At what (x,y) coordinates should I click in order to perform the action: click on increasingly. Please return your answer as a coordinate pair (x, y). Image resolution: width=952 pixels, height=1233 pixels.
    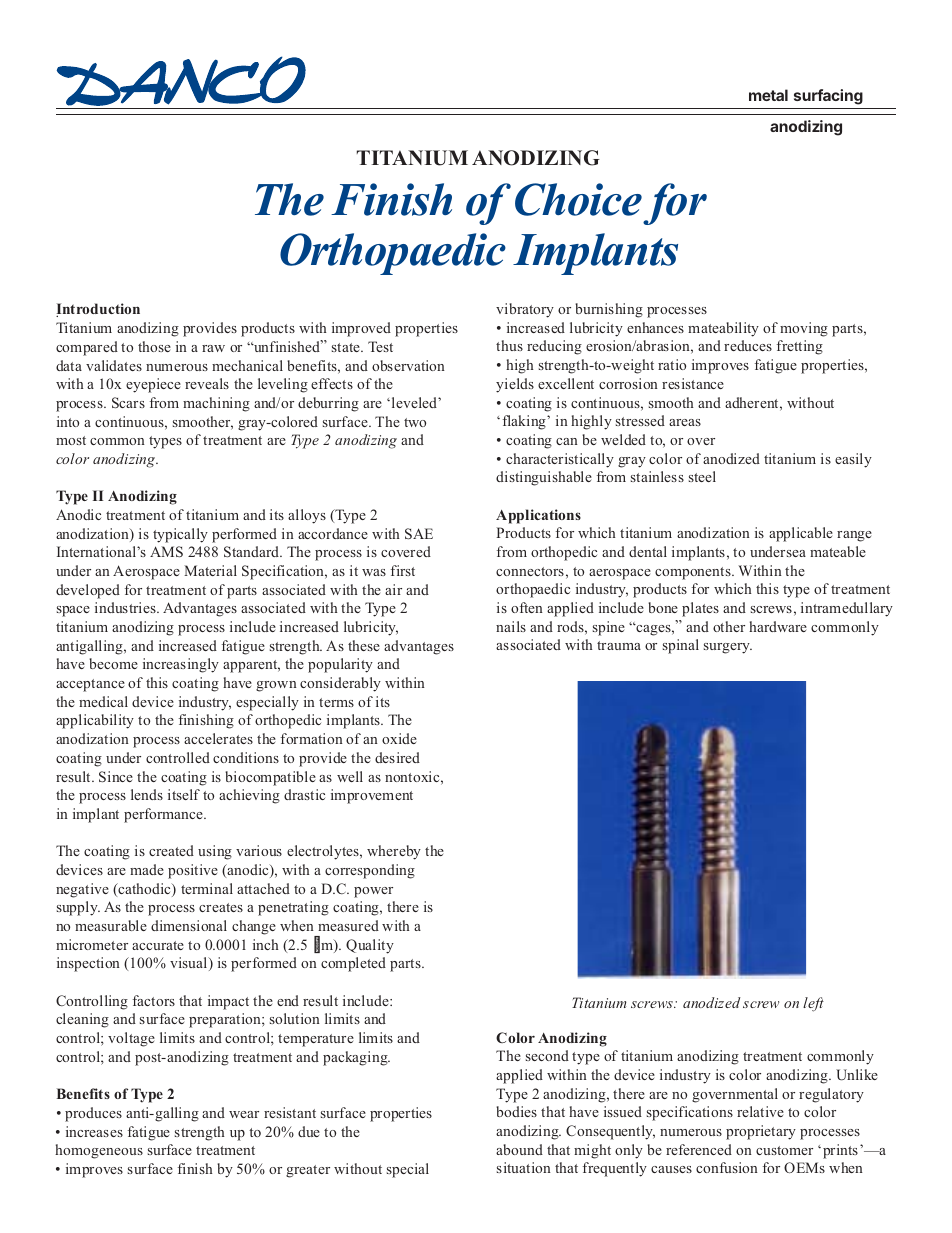
    Looking at the image, I should click on (181, 665).
